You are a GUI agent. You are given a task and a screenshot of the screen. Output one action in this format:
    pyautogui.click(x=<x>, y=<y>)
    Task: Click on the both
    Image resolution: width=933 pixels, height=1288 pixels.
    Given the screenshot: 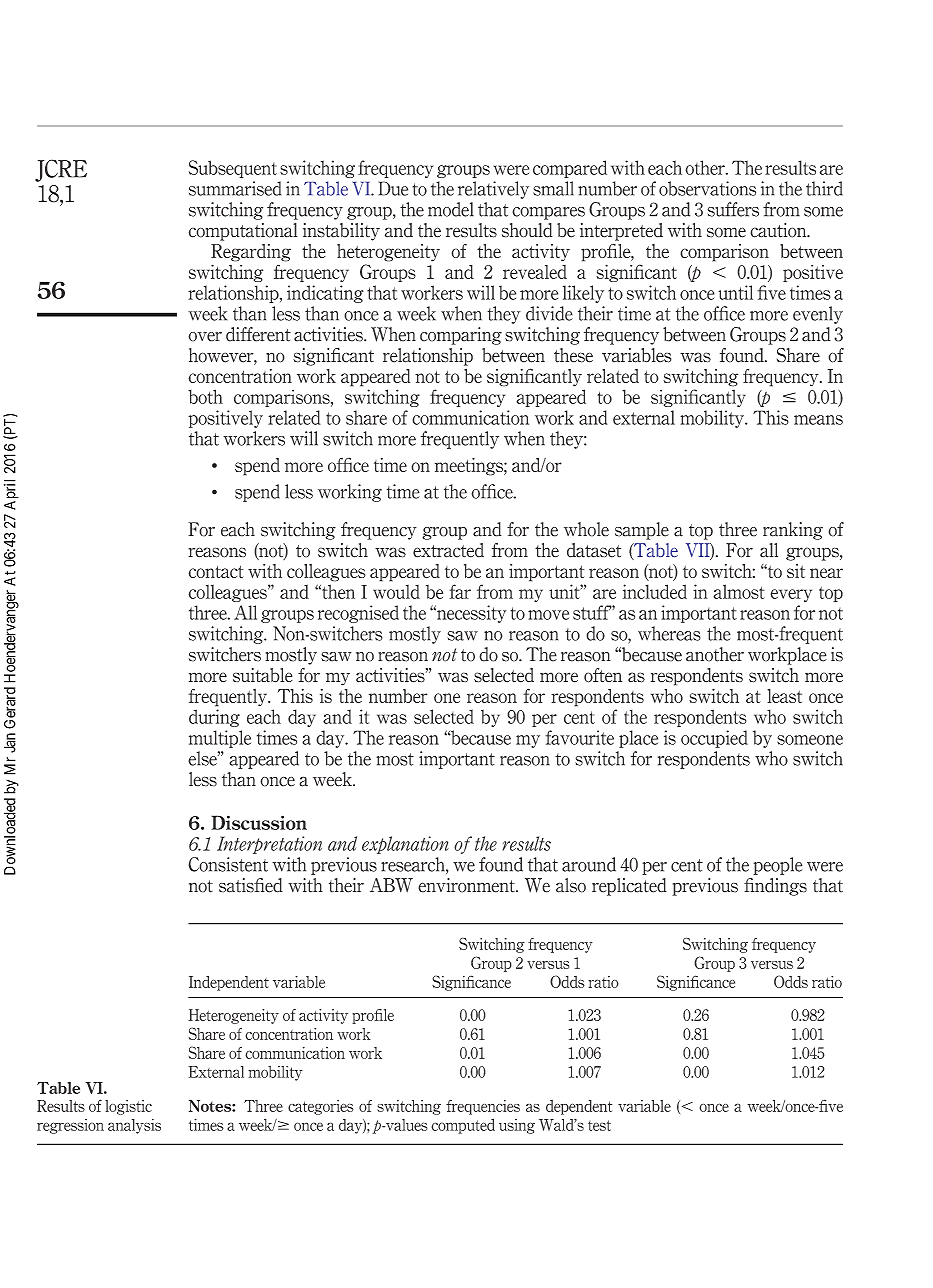 What is the action you would take?
    pyautogui.click(x=205, y=396)
